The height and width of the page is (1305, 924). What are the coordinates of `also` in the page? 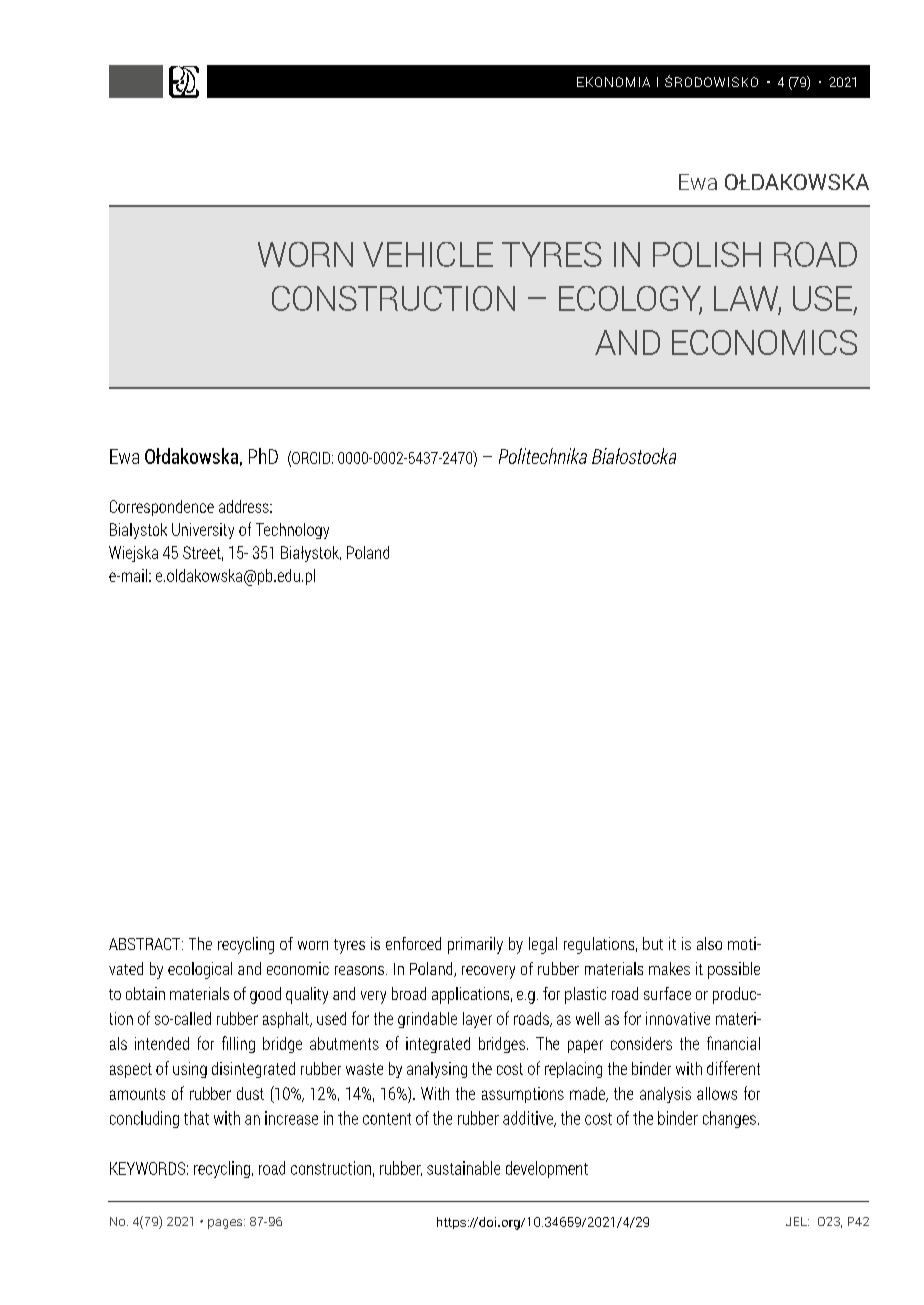 It's located at (709, 943).
